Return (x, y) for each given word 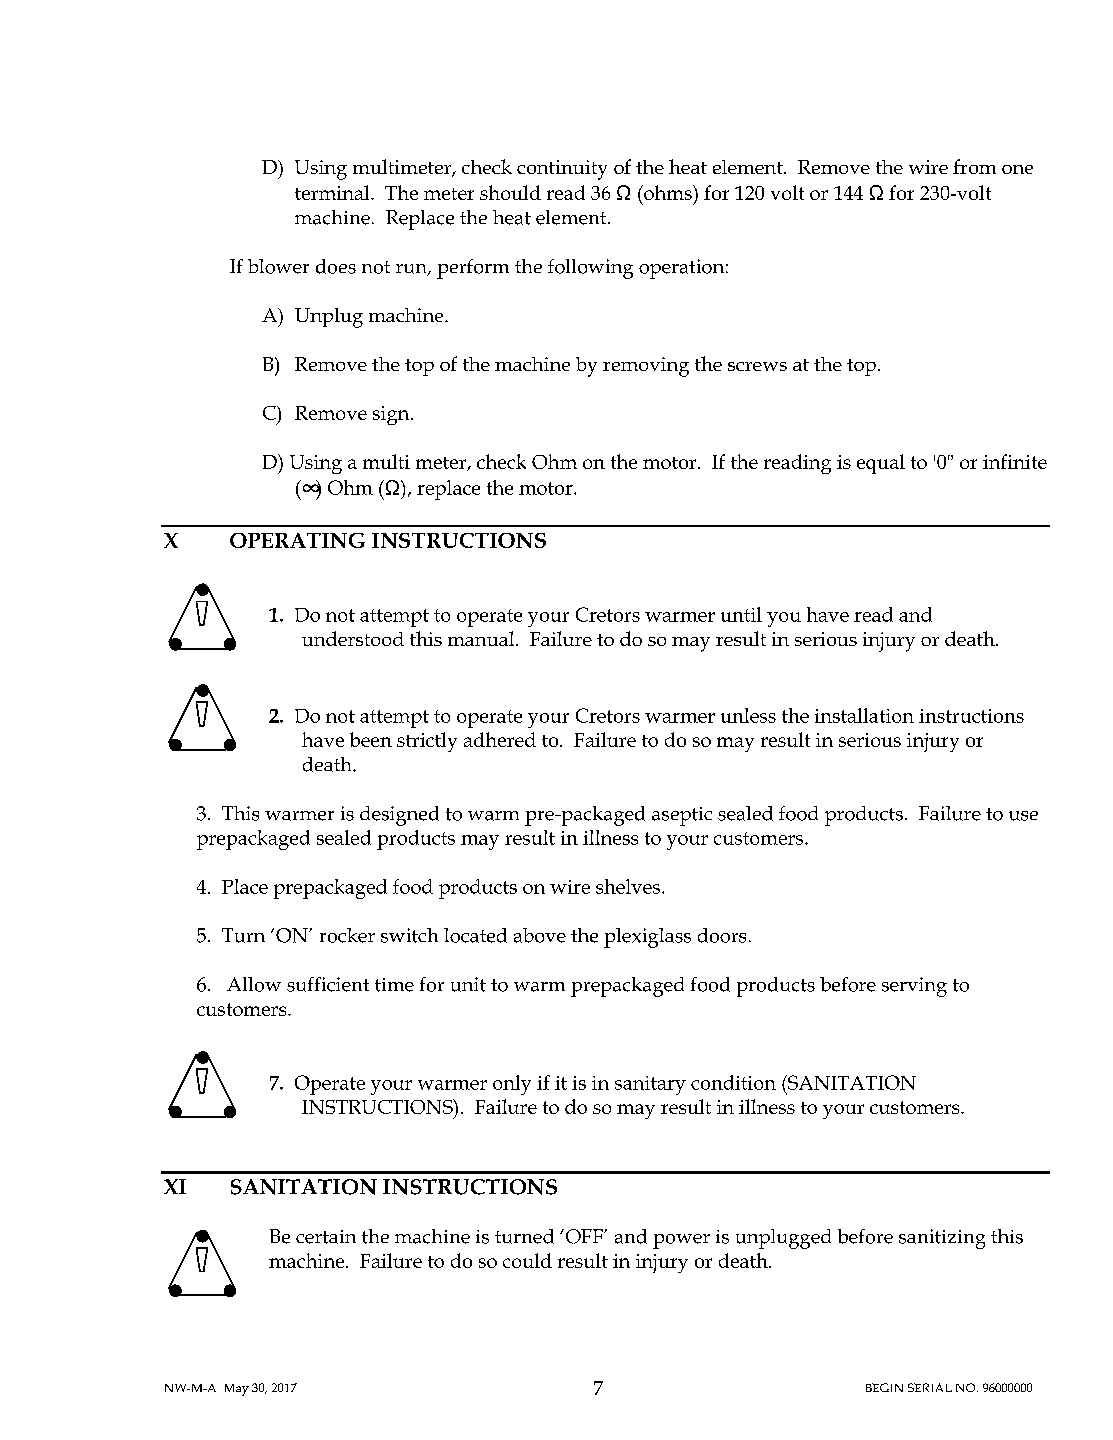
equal (881, 464)
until (741, 614)
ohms (668, 192)
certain (326, 1237)
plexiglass (647, 938)
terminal (333, 192)
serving (914, 987)
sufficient (328, 984)
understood (353, 638)
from (974, 166)
